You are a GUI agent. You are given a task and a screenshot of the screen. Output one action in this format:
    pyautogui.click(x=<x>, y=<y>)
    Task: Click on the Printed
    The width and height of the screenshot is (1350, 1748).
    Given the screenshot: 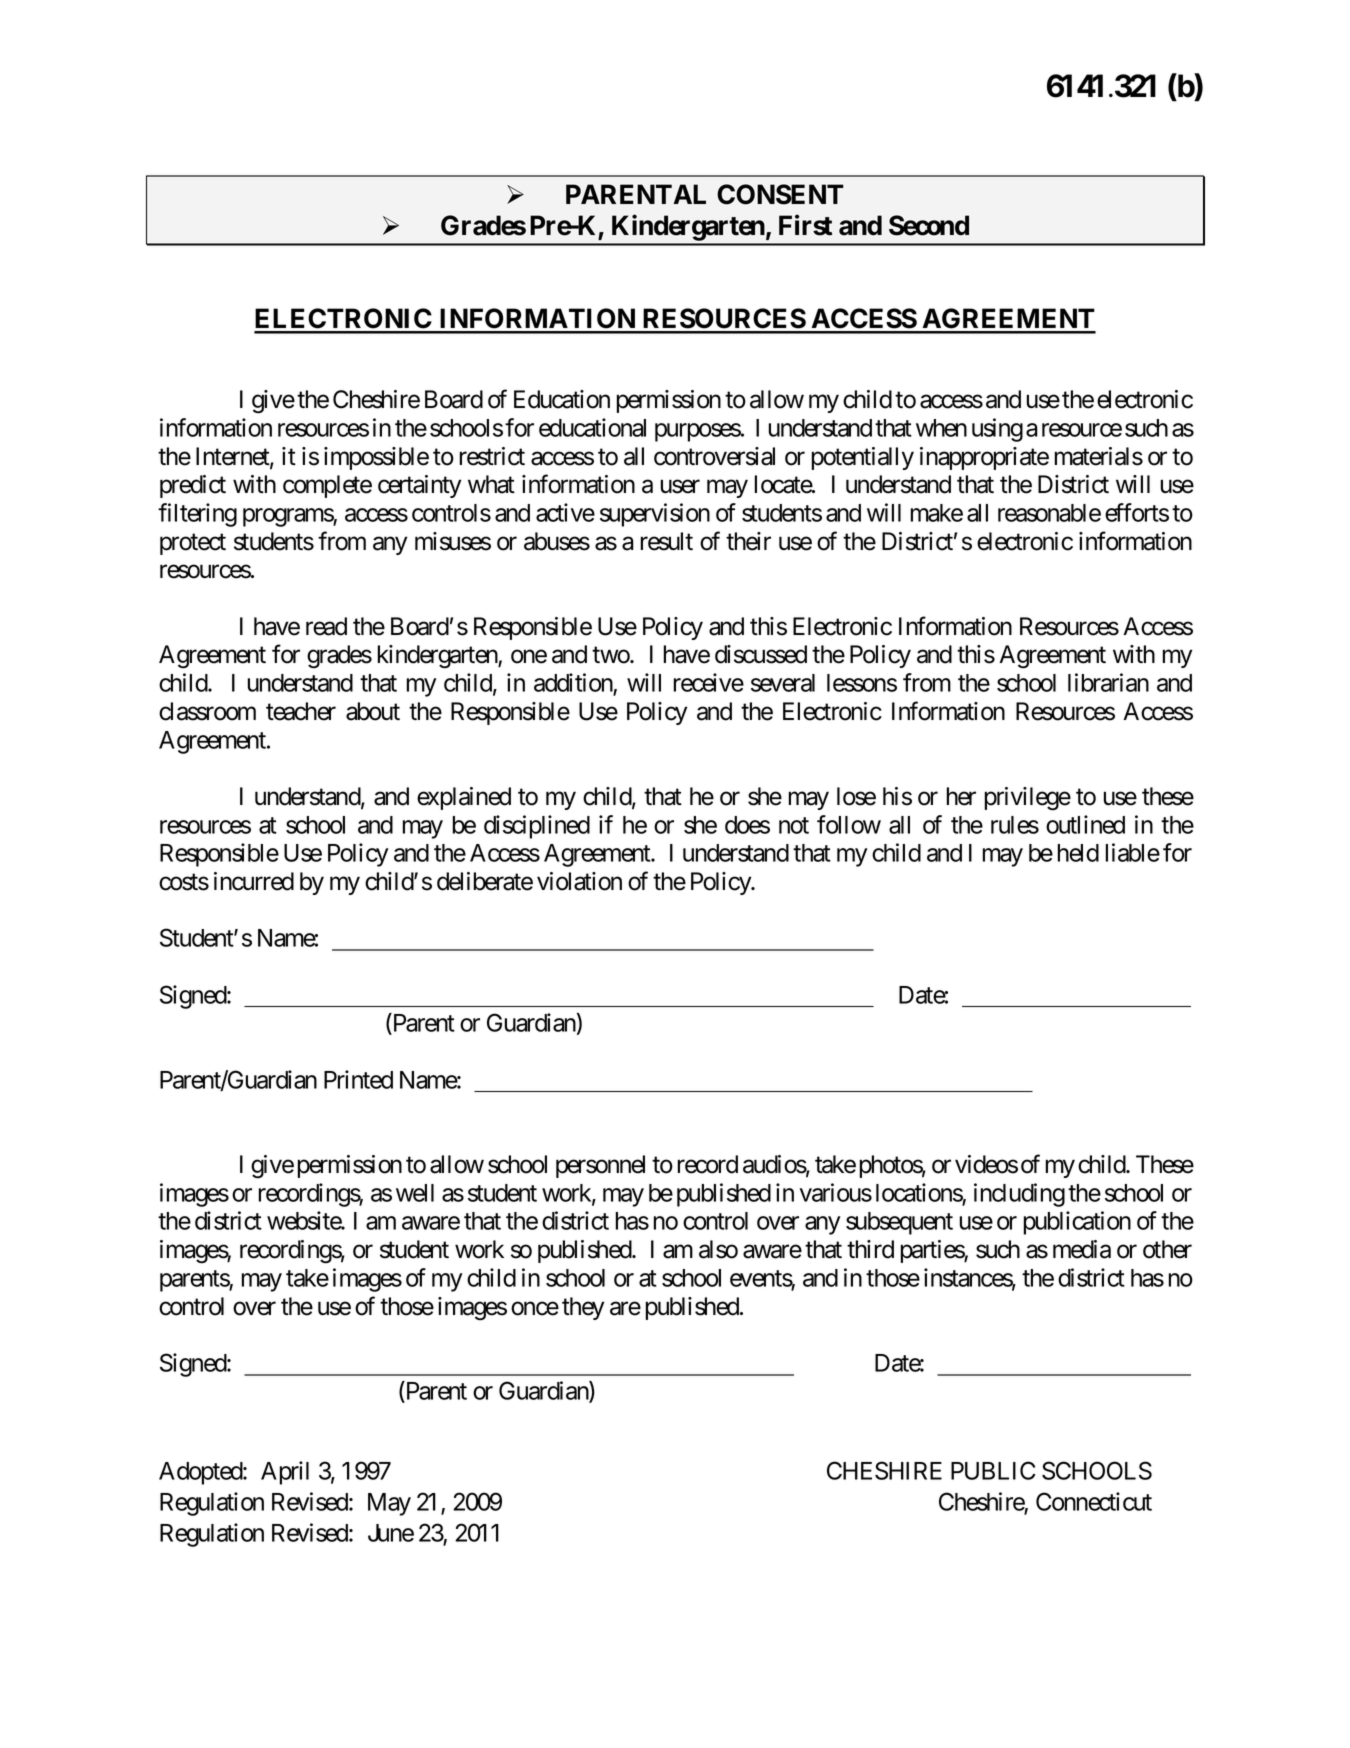 What is the action you would take?
    pyautogui.click(x=358, y=1079)
